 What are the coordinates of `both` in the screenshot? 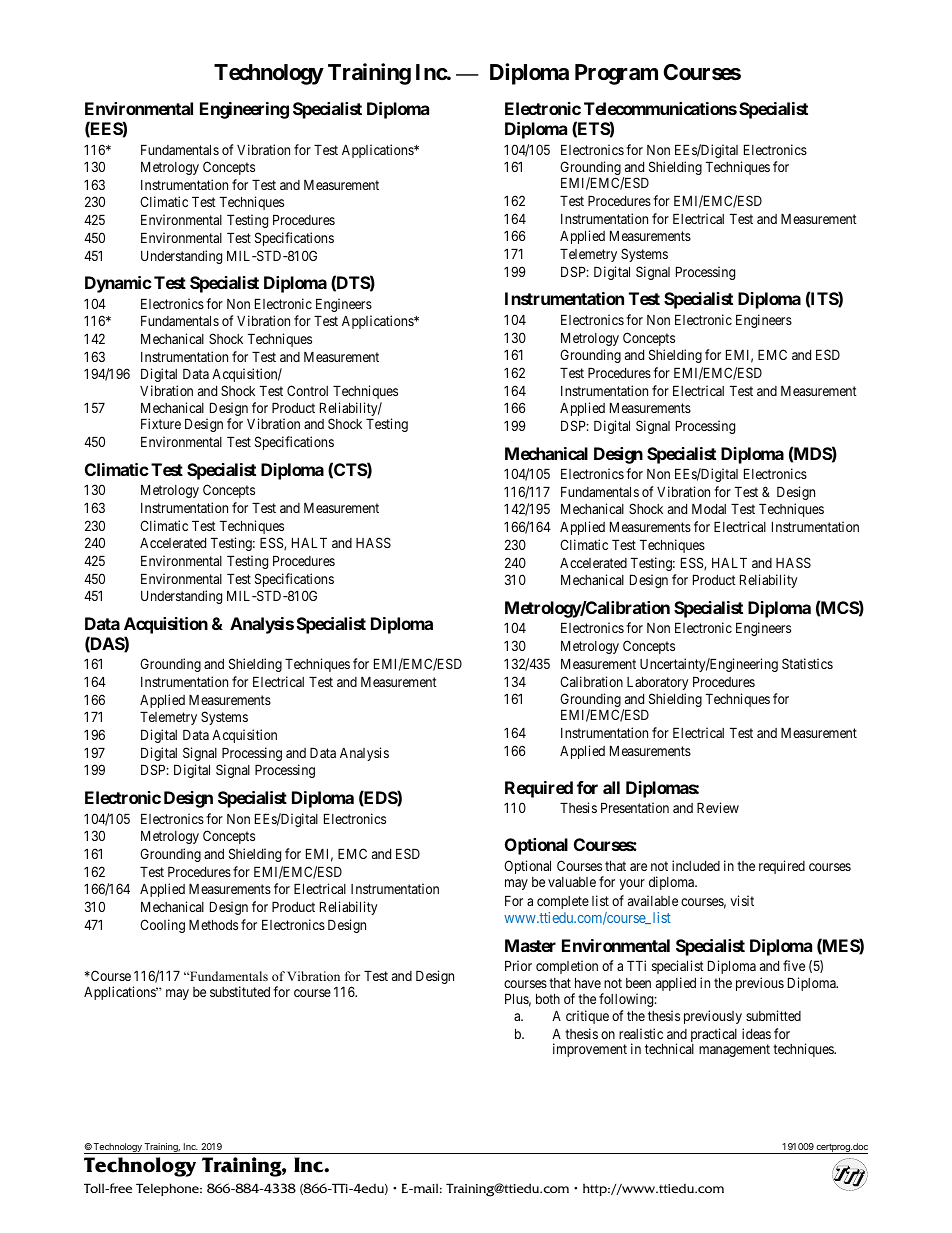 It's located at (548, 998).
